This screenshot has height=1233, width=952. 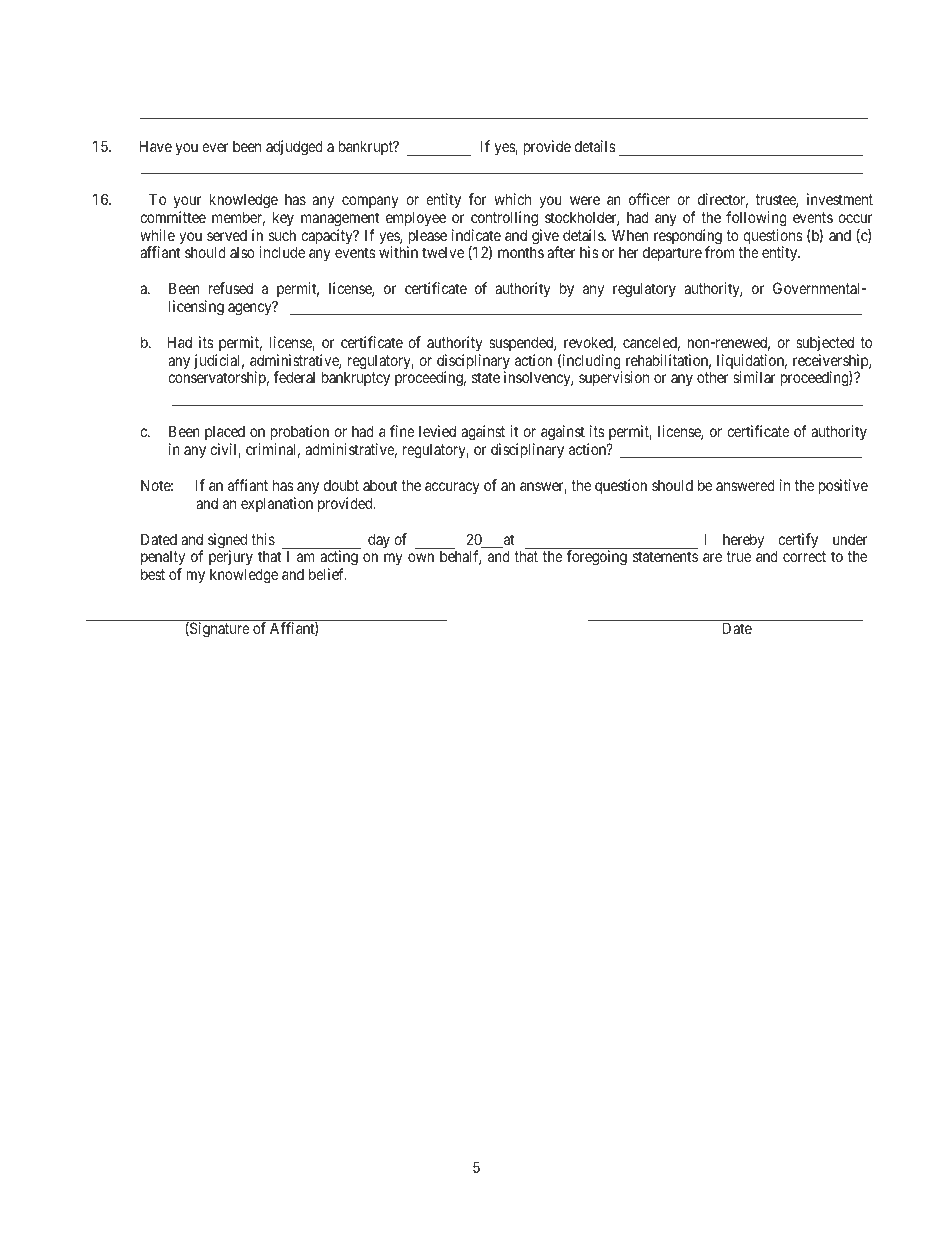 I want to click on ever, so click(x=215, y=147).
